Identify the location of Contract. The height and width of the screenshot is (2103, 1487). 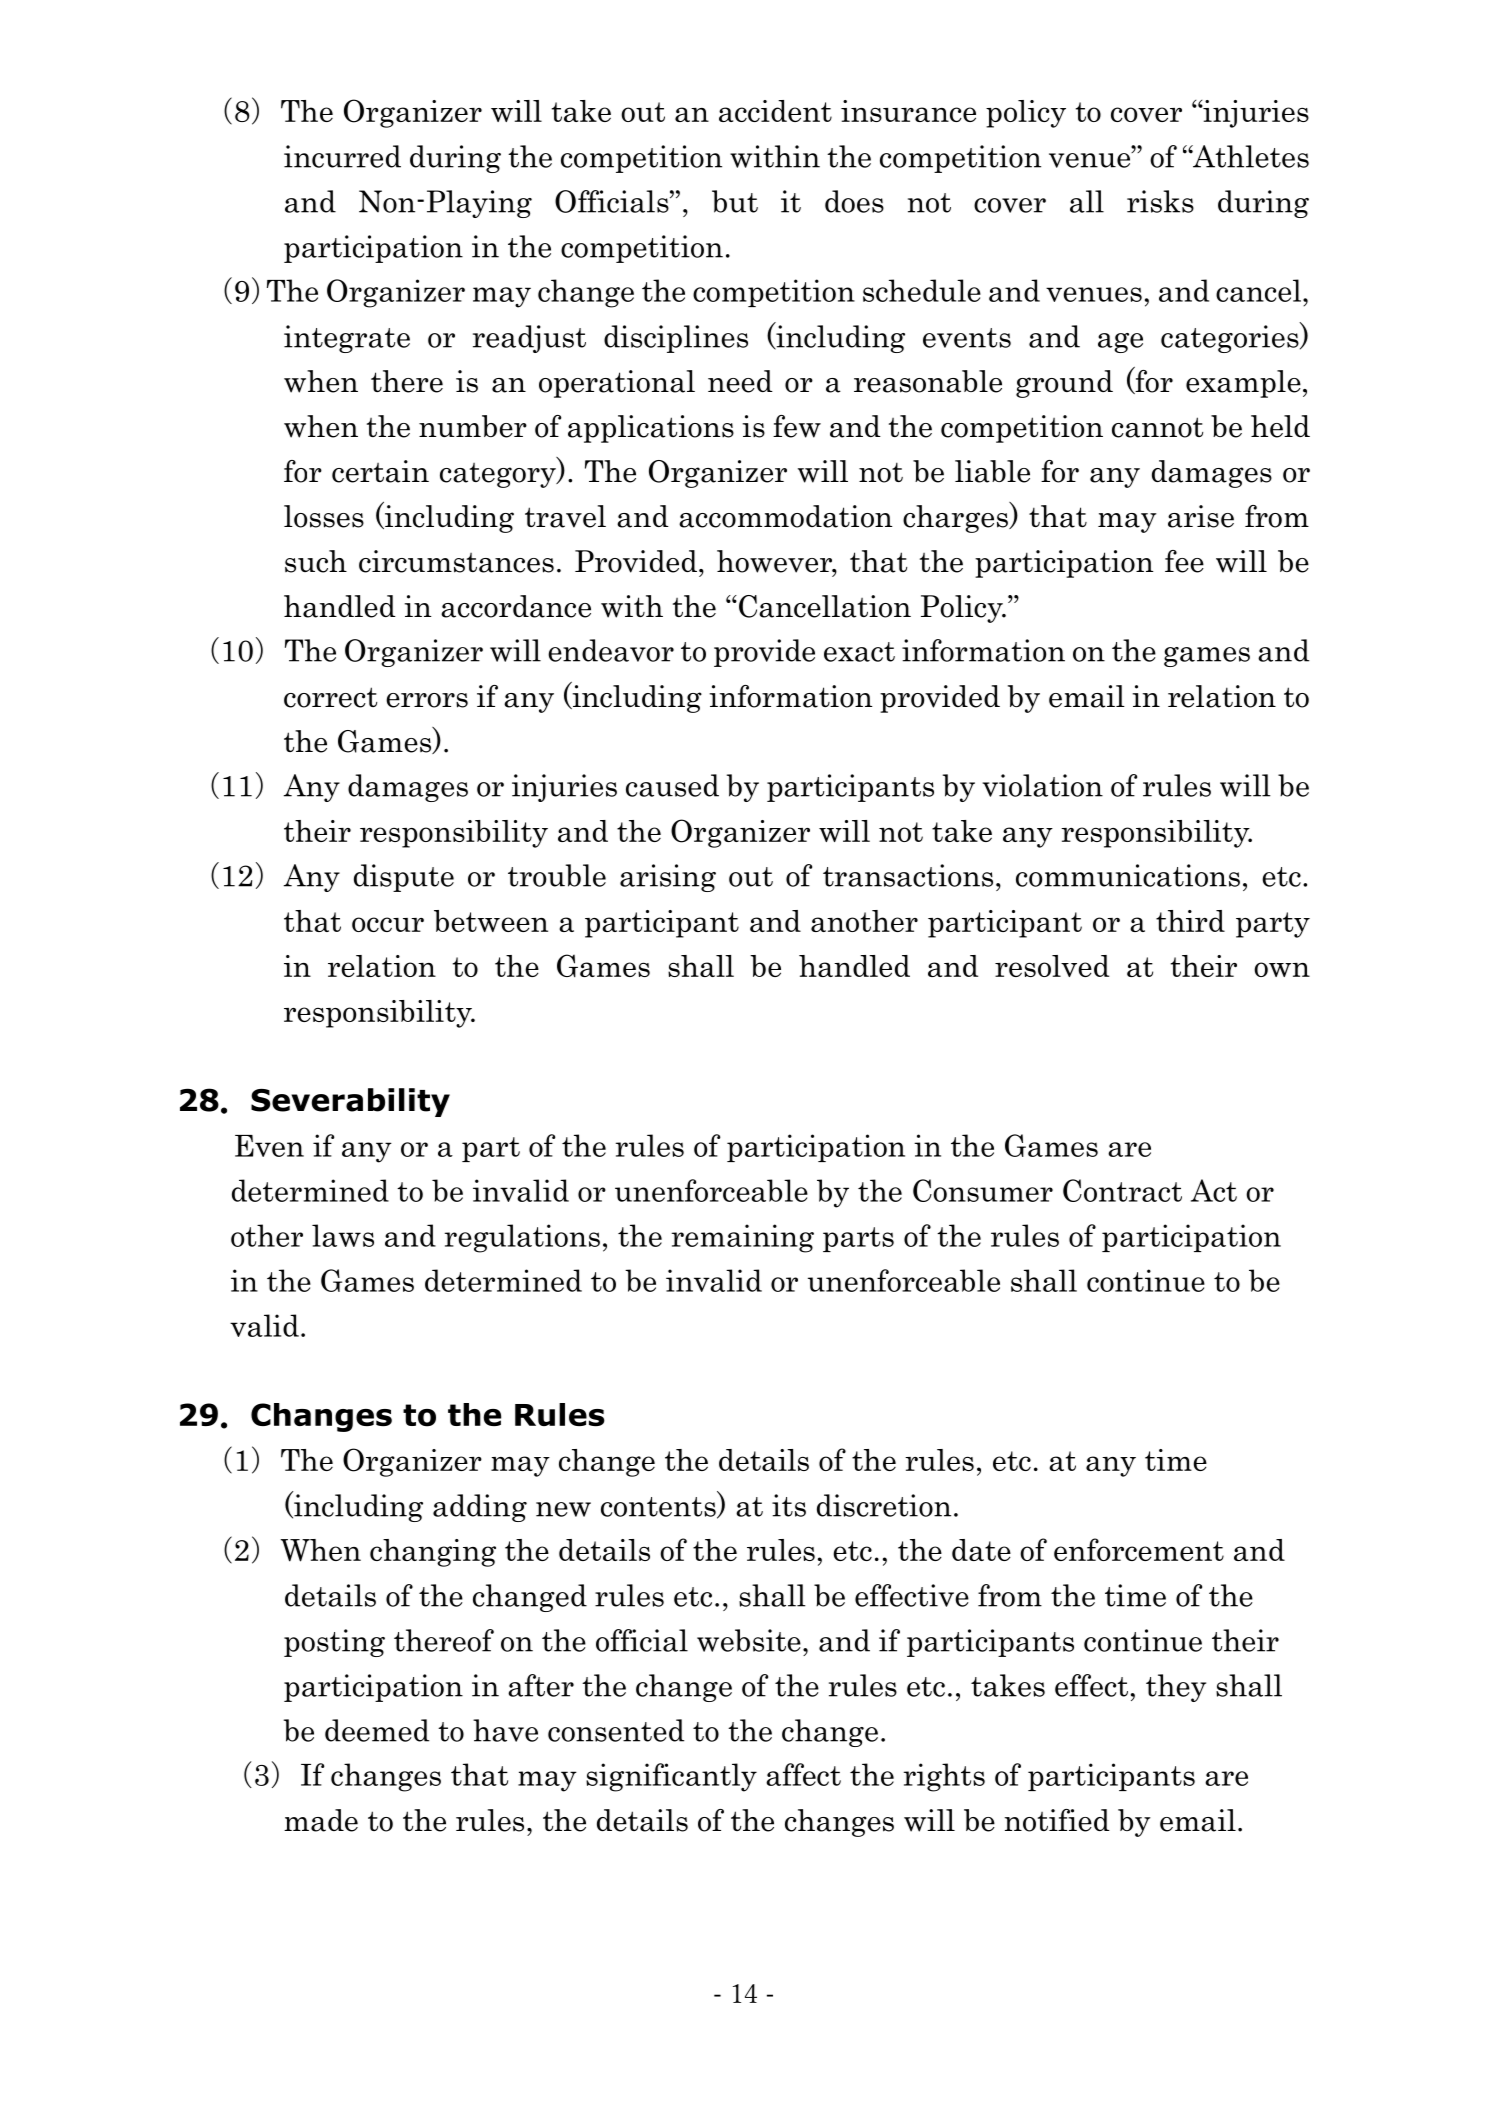
(1122, 1190).
